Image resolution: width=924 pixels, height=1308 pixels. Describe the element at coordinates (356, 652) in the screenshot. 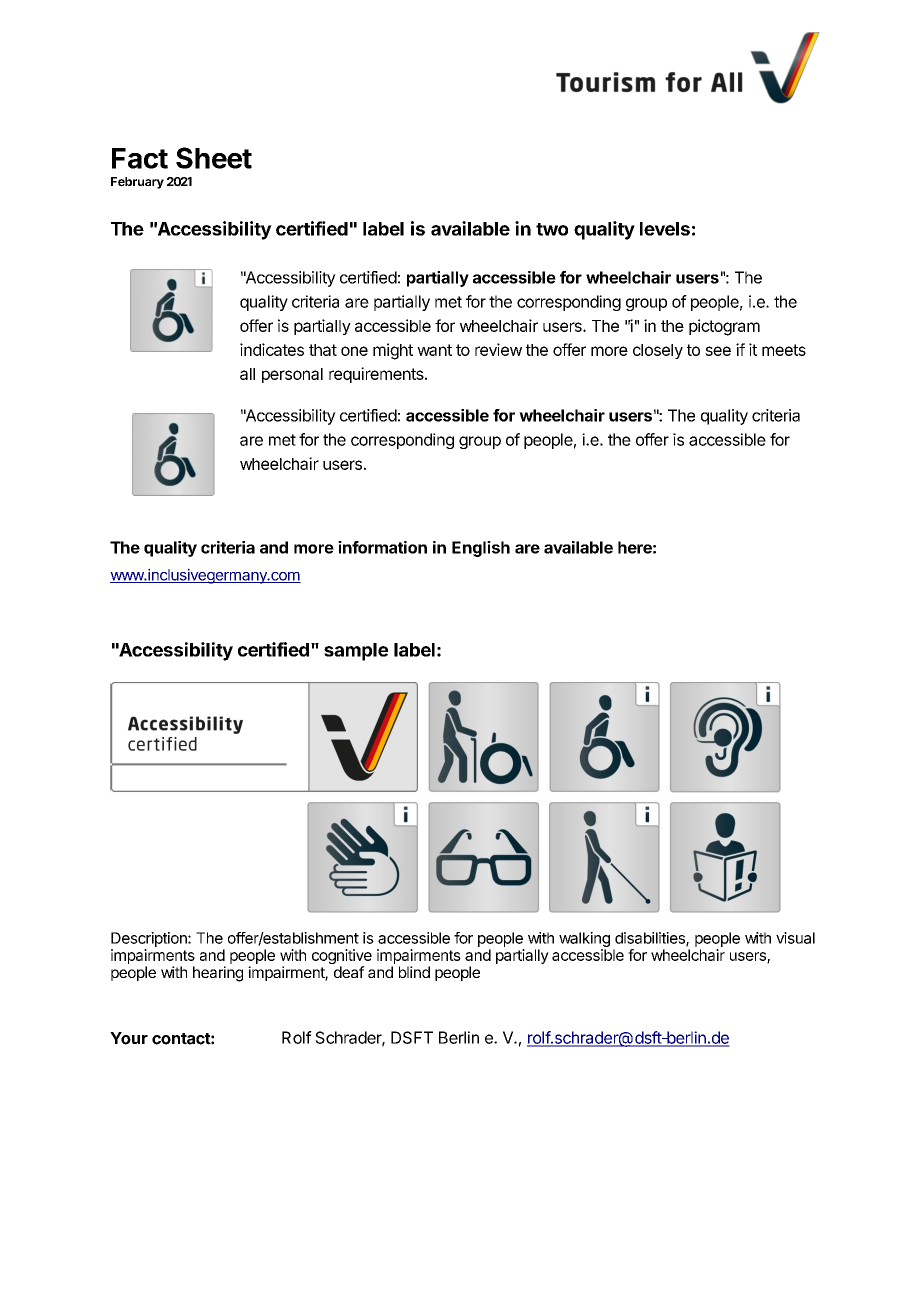

I see `sample` at that location.
